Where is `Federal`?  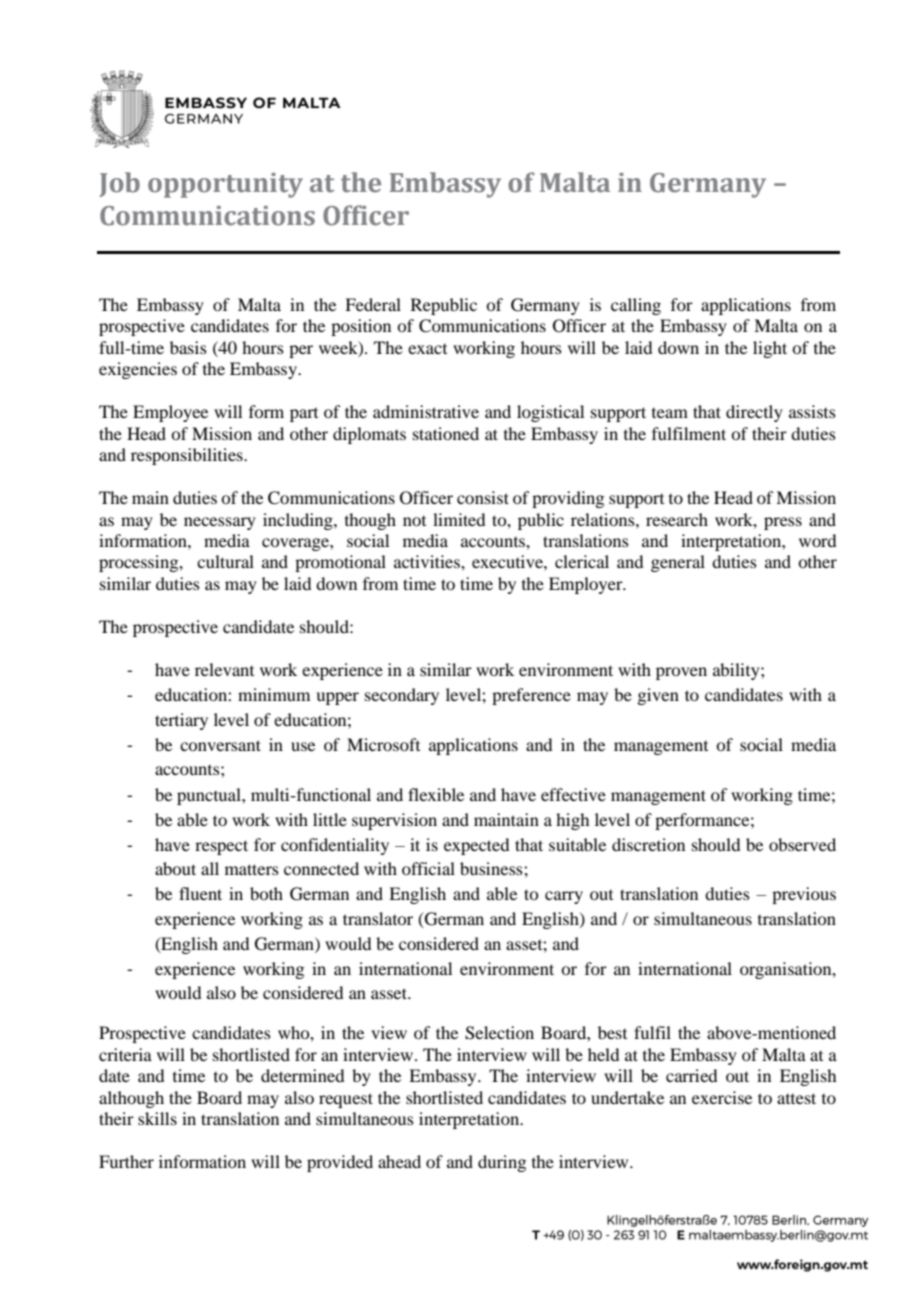
Federal is located at coordinates (373, 304).
